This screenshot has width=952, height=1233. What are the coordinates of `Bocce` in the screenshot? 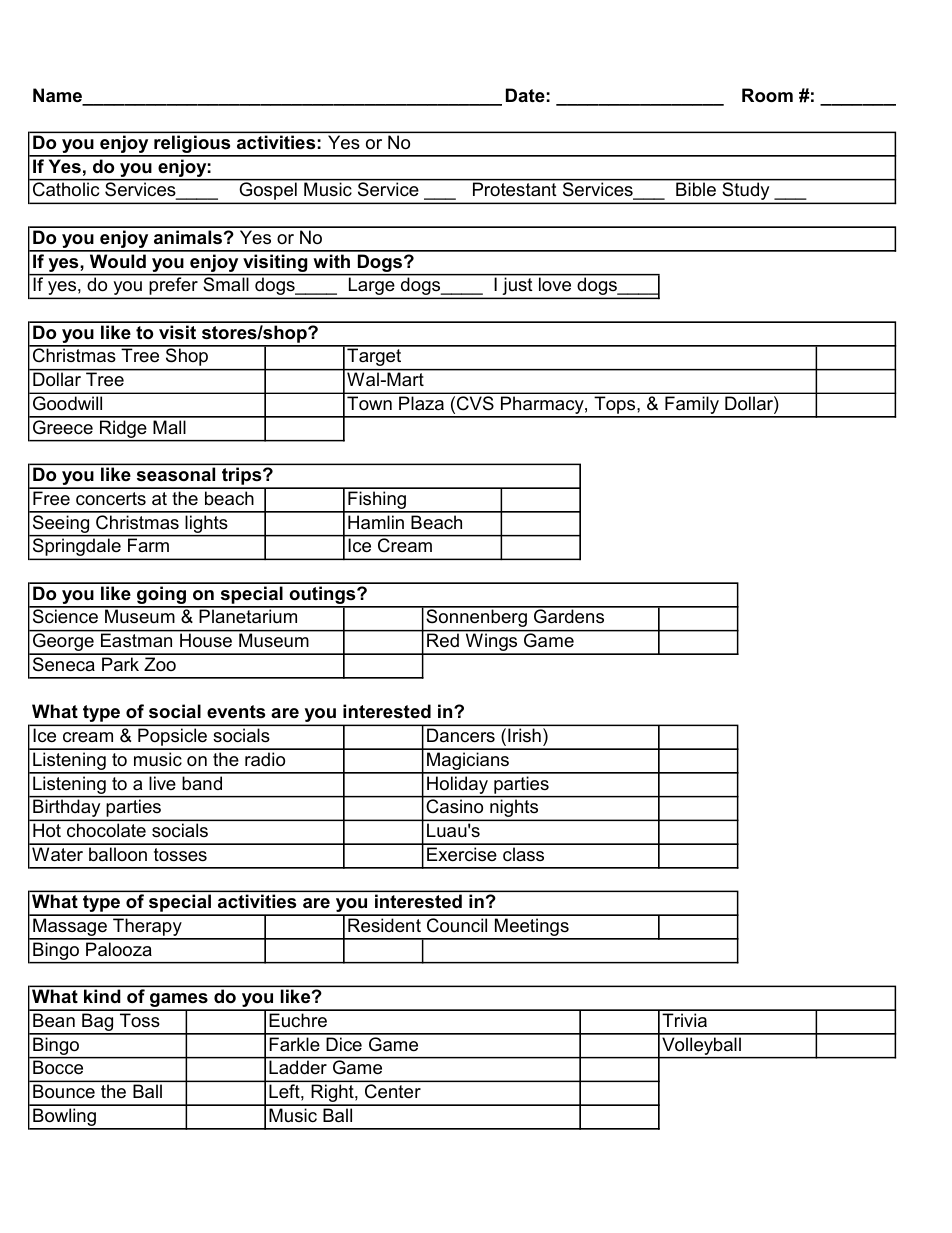 It's located at (58, 1067).
